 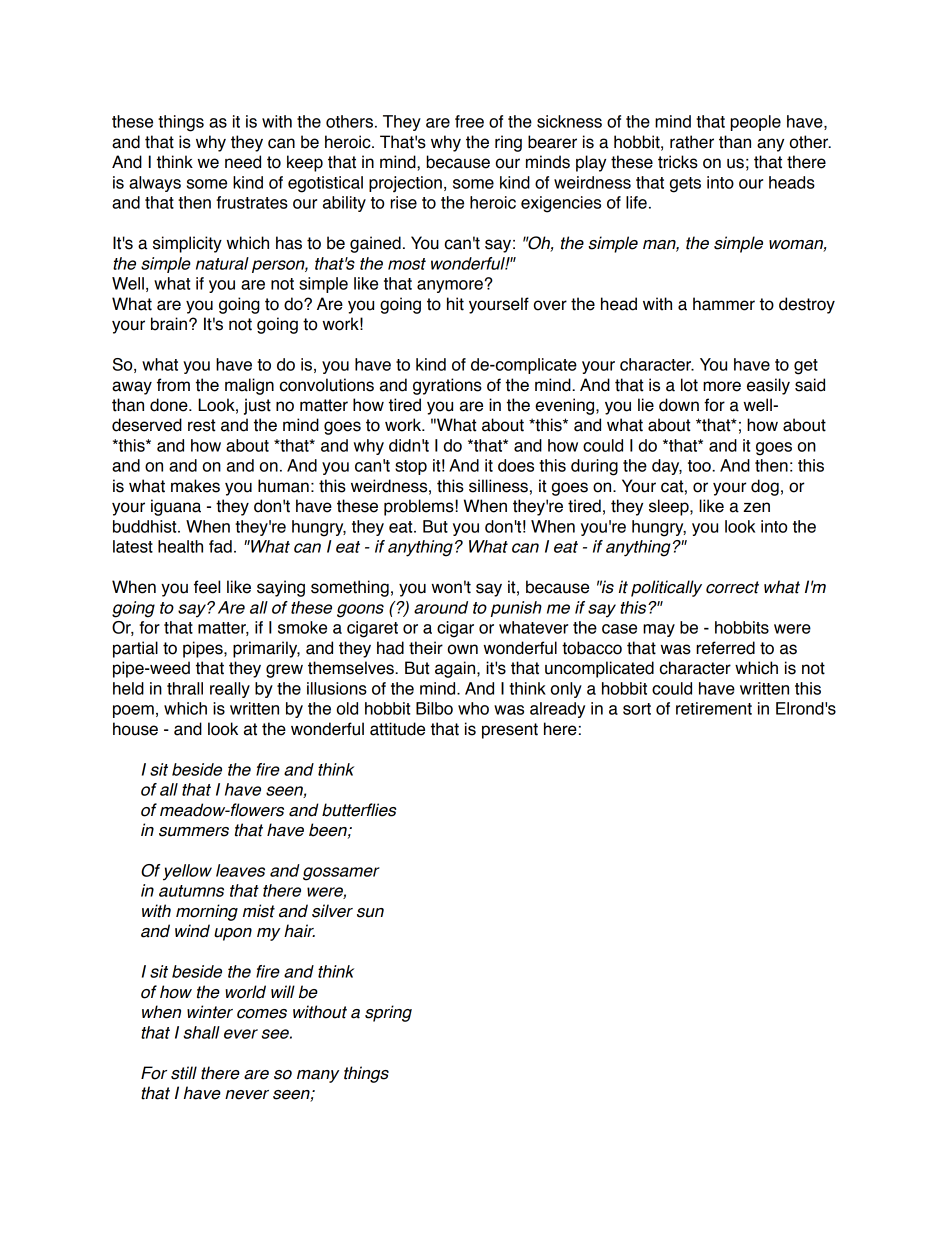 What do you see at coordinates (359, 810) in the screenshot?
I see `butterflies` at bounding box center [359, 810].
